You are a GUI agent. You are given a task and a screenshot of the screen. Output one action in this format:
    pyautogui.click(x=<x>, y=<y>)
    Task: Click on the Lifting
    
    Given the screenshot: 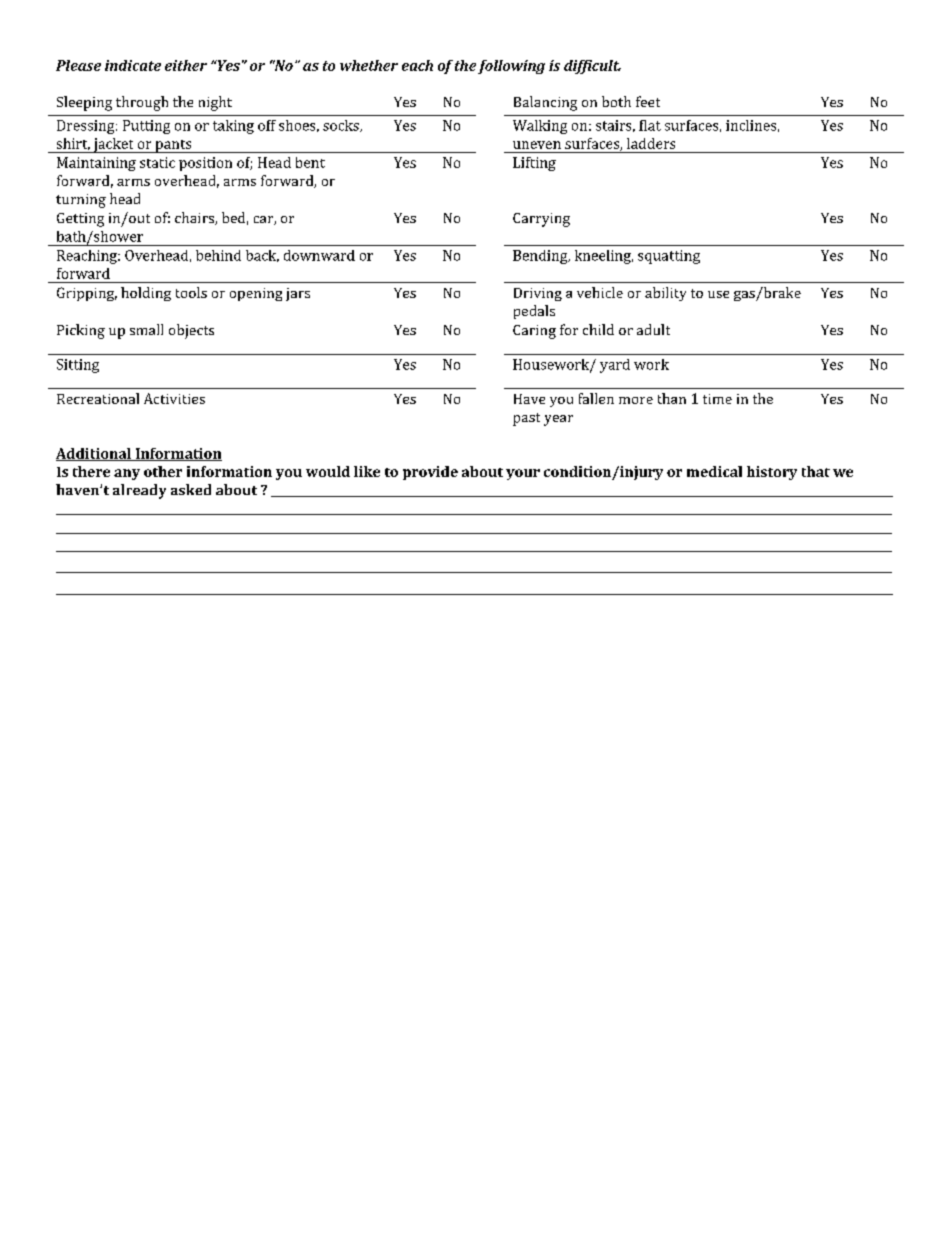 What is the action you would take?
    pyautogui.click(x=534, y=164)
